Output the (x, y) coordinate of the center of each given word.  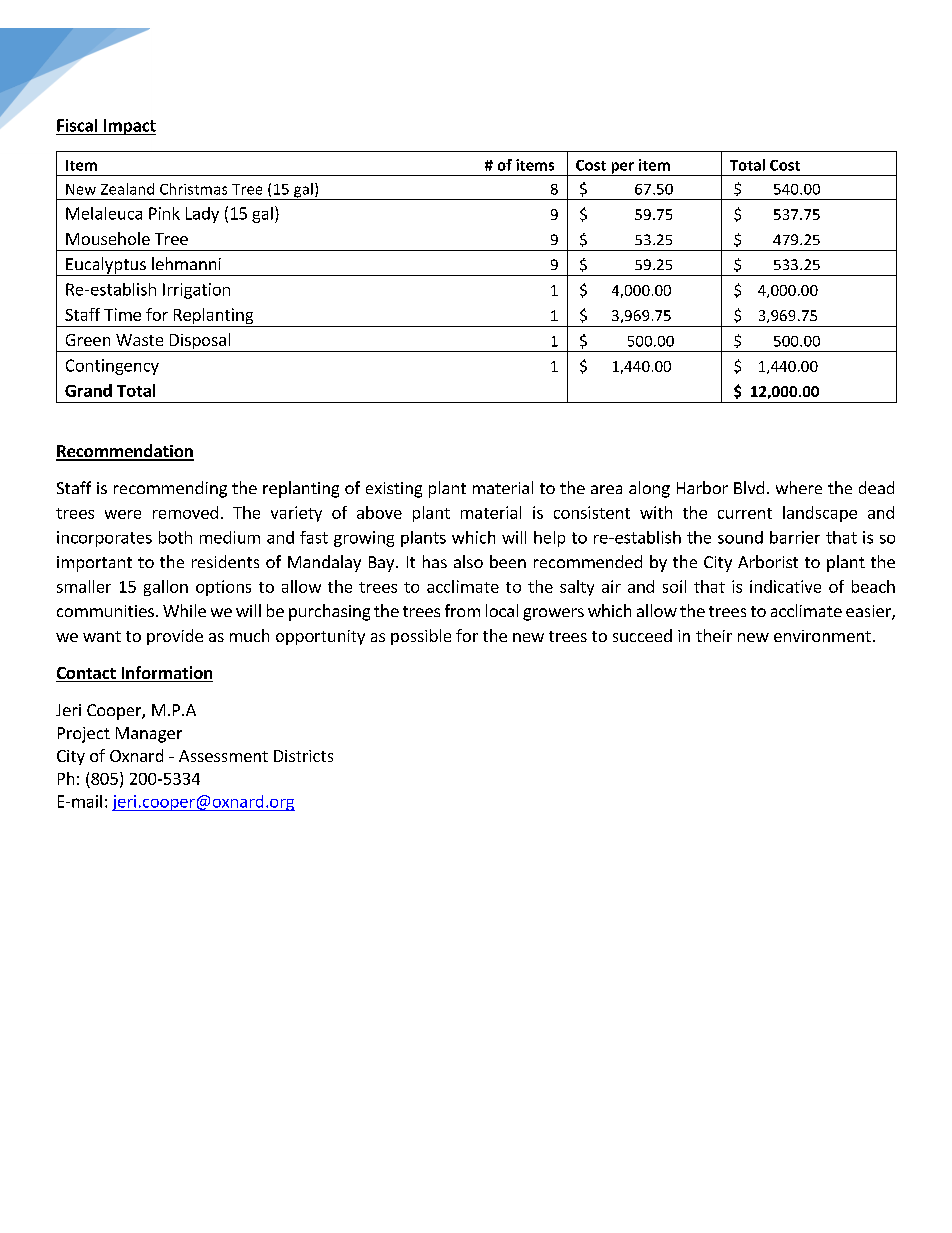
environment (822, 636)
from (462, 610)
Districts (303, 756)
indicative (785, 586)
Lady (202, 215)
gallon (166, 588)
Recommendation (125, 452)
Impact (128, 127)
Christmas (193, 189)
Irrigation (196, 291)
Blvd (749, 487)
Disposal (200, 342)
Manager (149, 735)
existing (394, 490)
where (799, 487)
